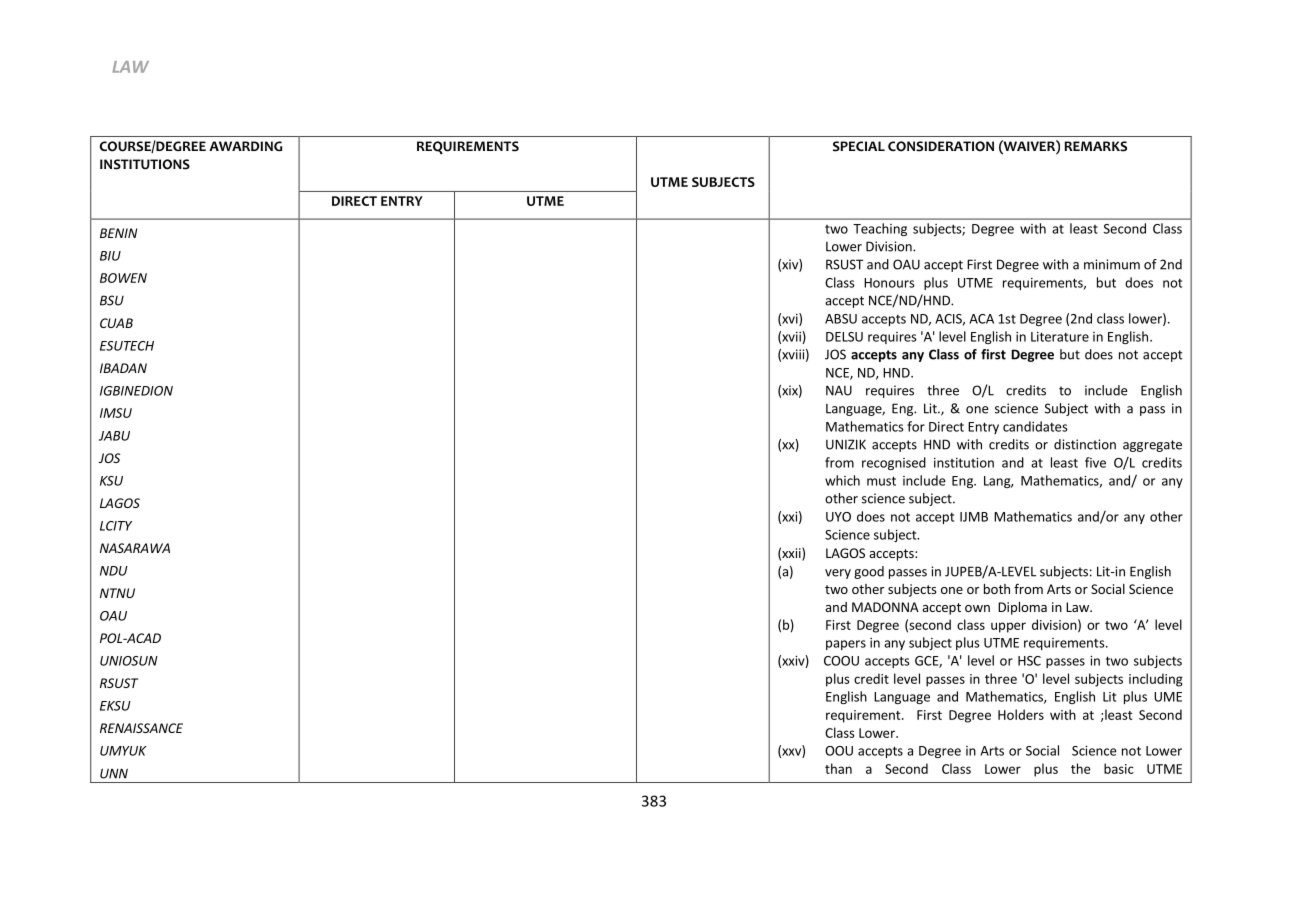 The height and width of the screenshot is (924, 1308). Describe the element at coordinates (1095, 146) in the screenshot. I see `REMARKS` at that location.
